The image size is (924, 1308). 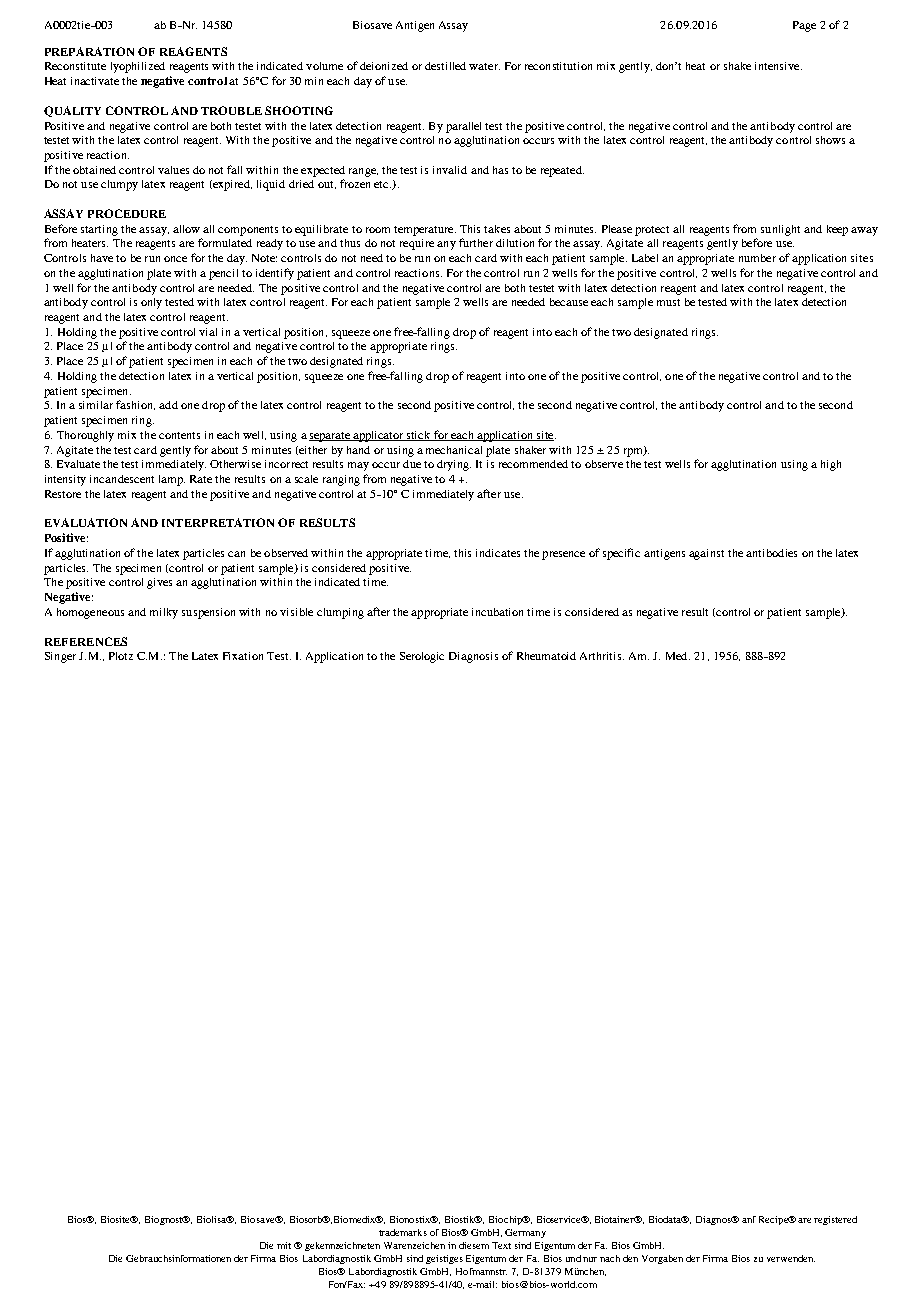 I want to click on mit, so click(x=284, y=1245).
